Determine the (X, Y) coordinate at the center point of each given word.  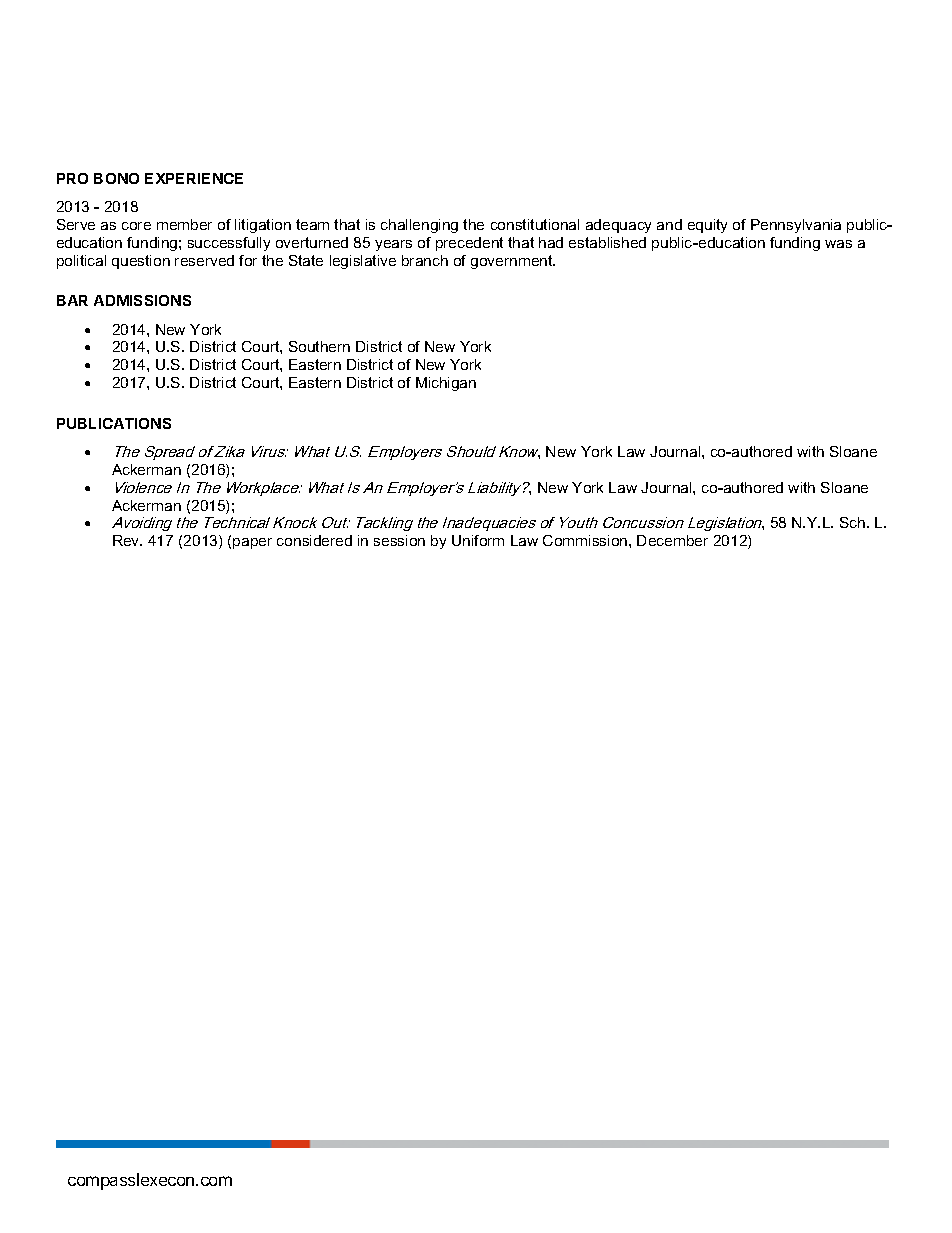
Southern (319, 346)
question (141, 262)
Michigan (446, 384)
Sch (854, 522)
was (838, 244)
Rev (127, 540)
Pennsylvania (796, 226)
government (513, 262)
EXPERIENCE (194, 178)
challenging (419, 226)
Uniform (478, 540)
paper (252, 543)
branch (425, 260)
